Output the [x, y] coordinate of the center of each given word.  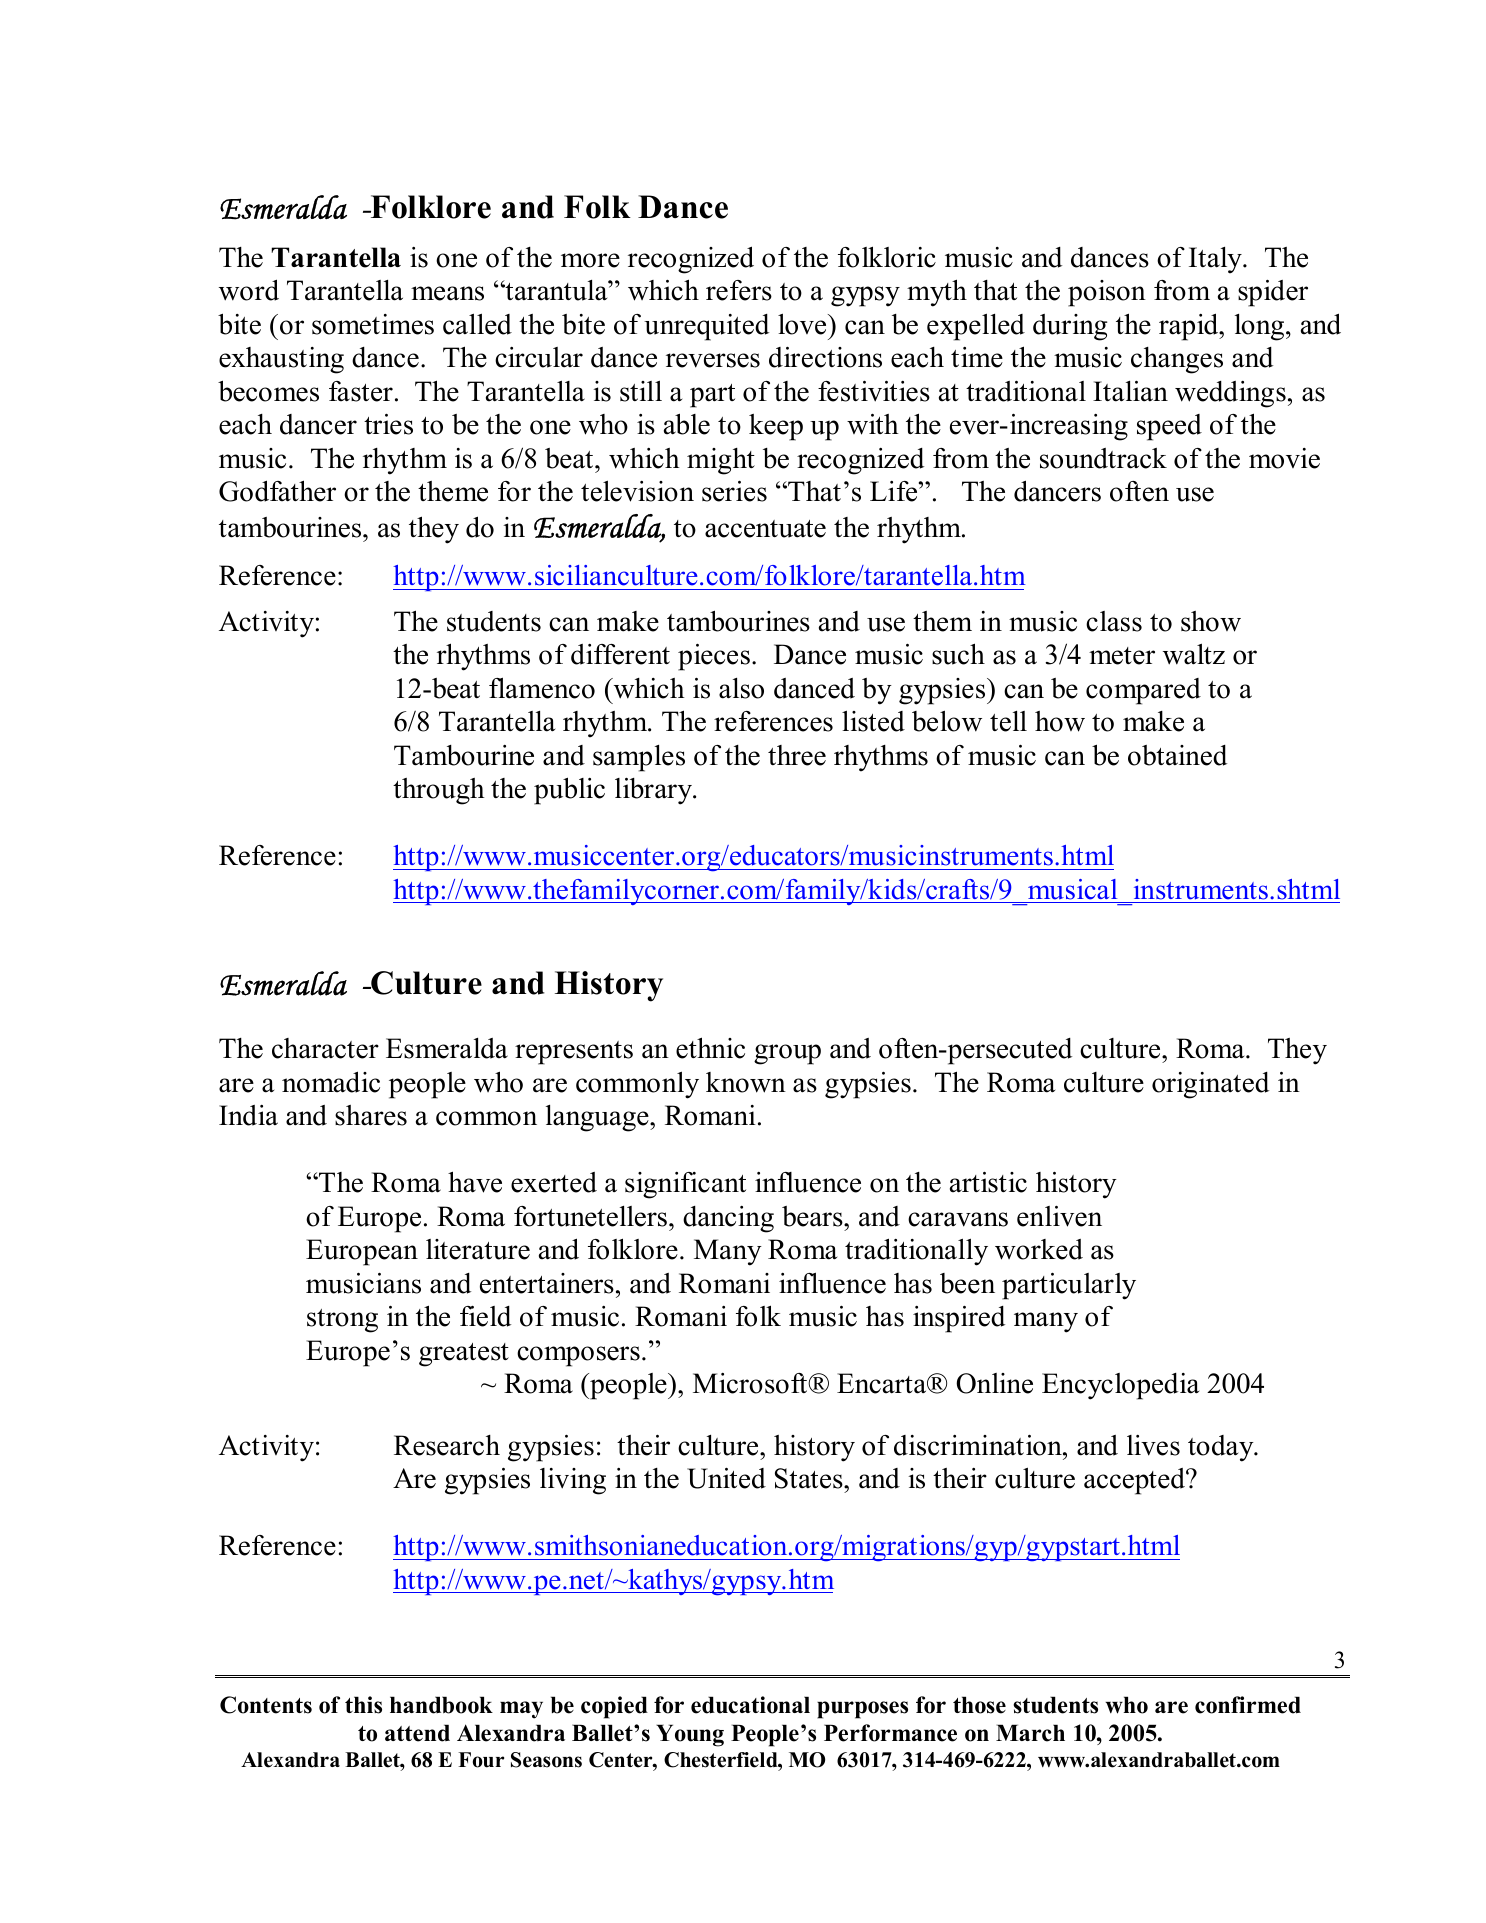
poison [1107, 293]
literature [478, 1249]
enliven [1059, 1216]
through [439, 791]
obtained [1177, 755]
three [797, 755]
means [447, 293]
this [363, 1705]
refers [739, 290]
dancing [728, 1219]
